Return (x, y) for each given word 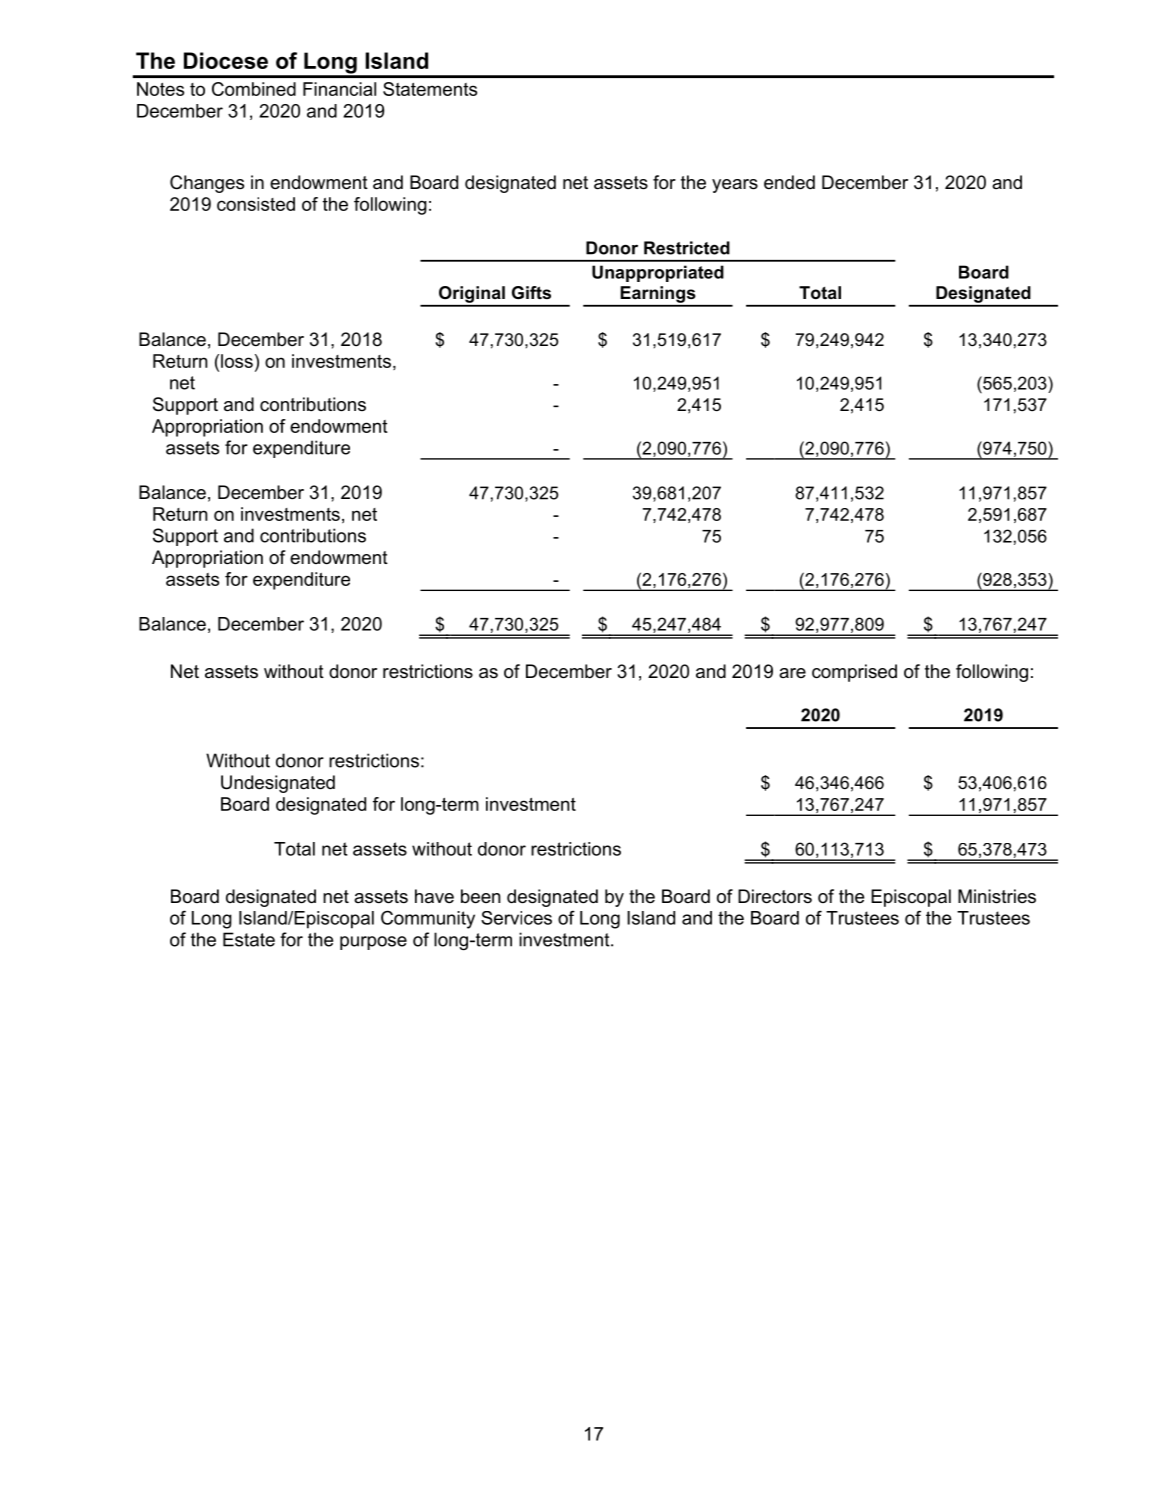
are (792, 673)
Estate (249, 939)
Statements (430, 89)
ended (789, 182)
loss (237, 361)
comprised (854, 673)
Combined (254, 89)
